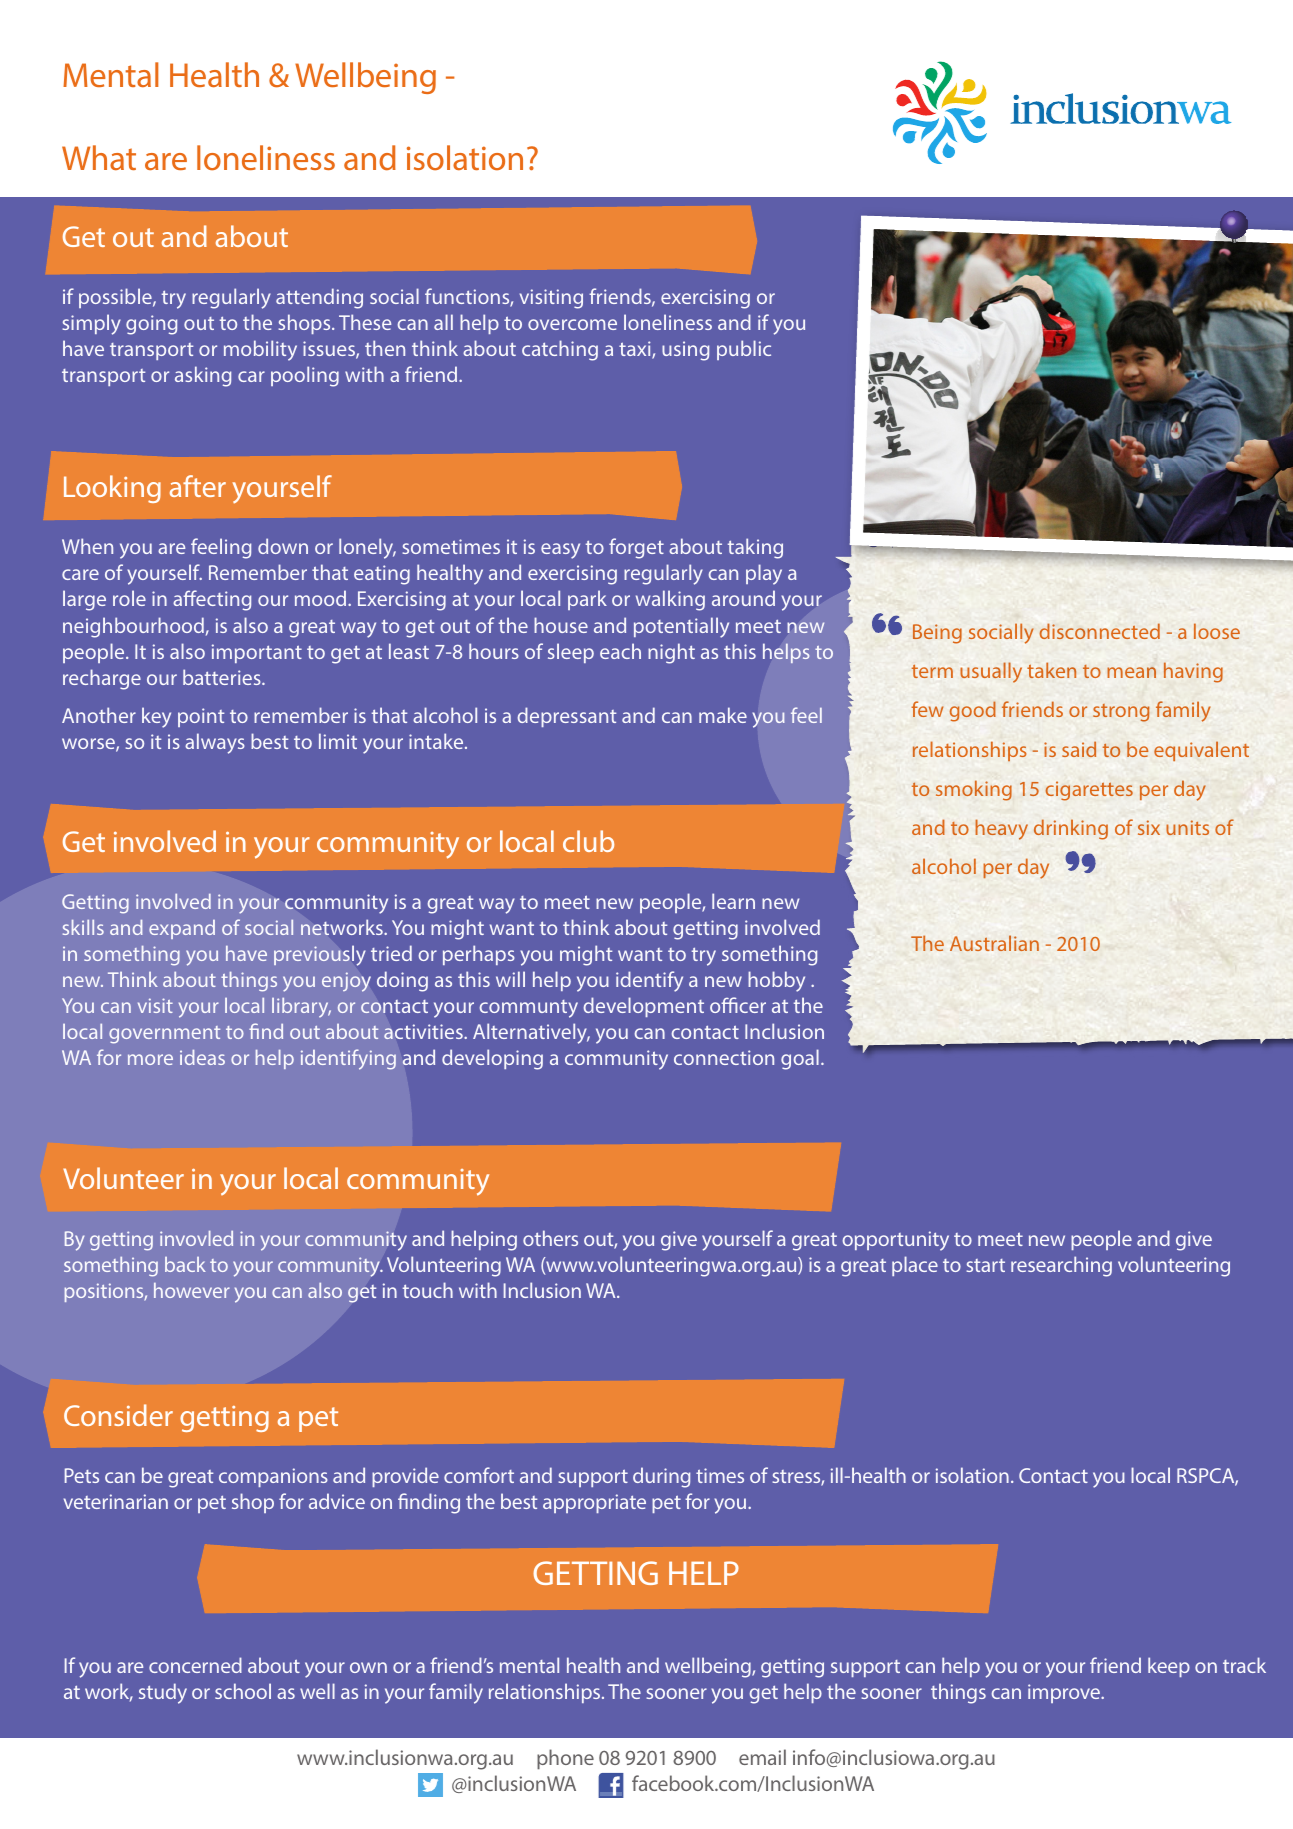  What do you see at coordinates (550, 1238) in the page?
I see `others` at bounding box center [550, 1238].
